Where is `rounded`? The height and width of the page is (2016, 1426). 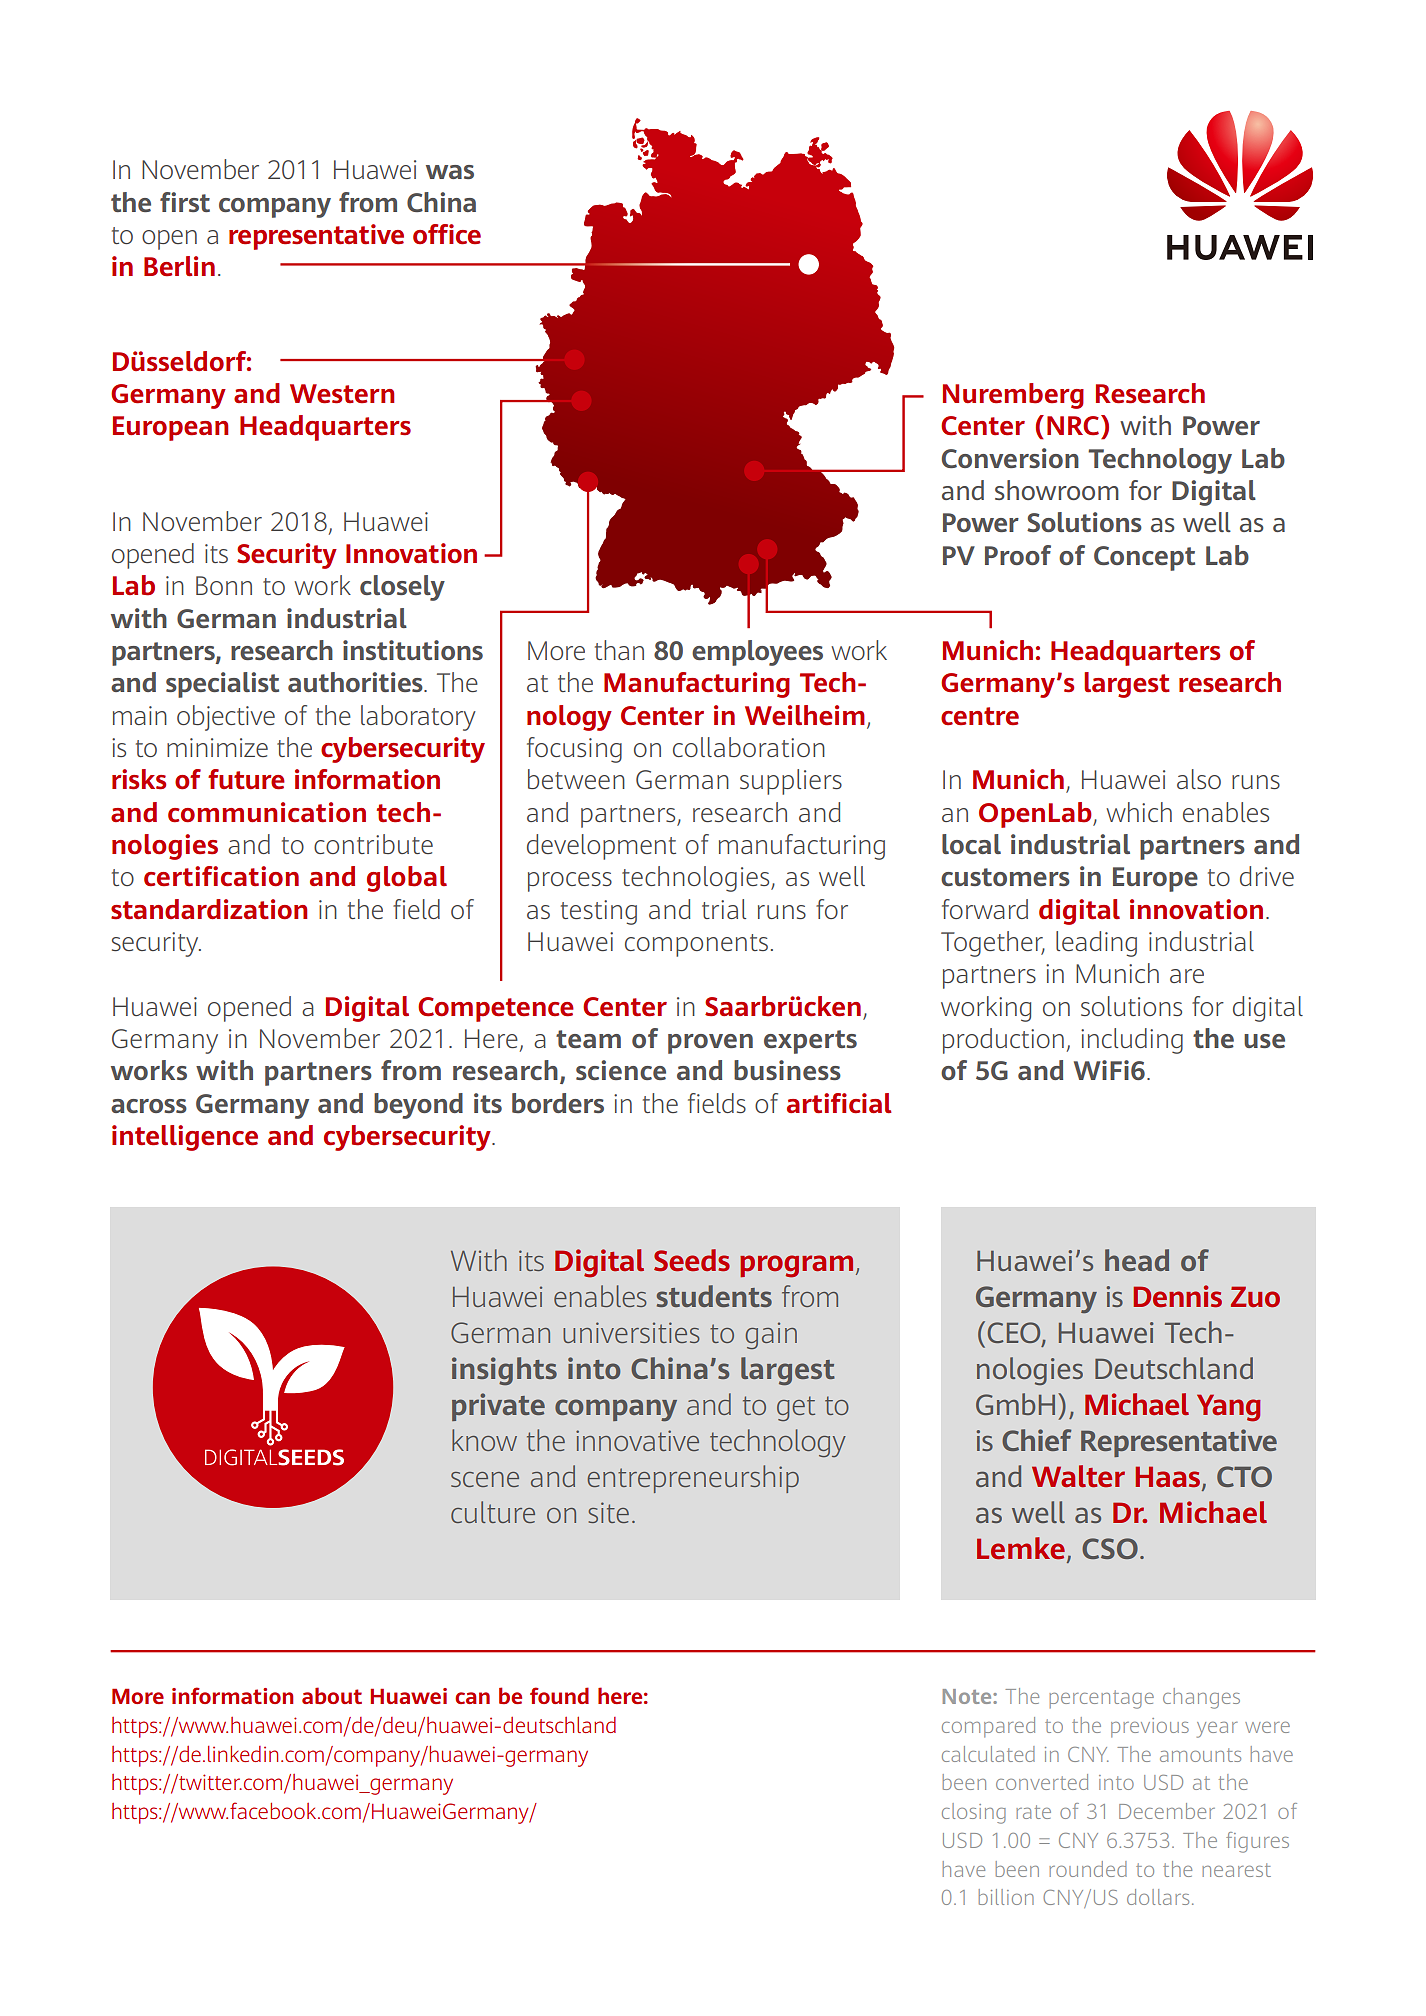 rounded is located at coordinates (1088, 1869).
